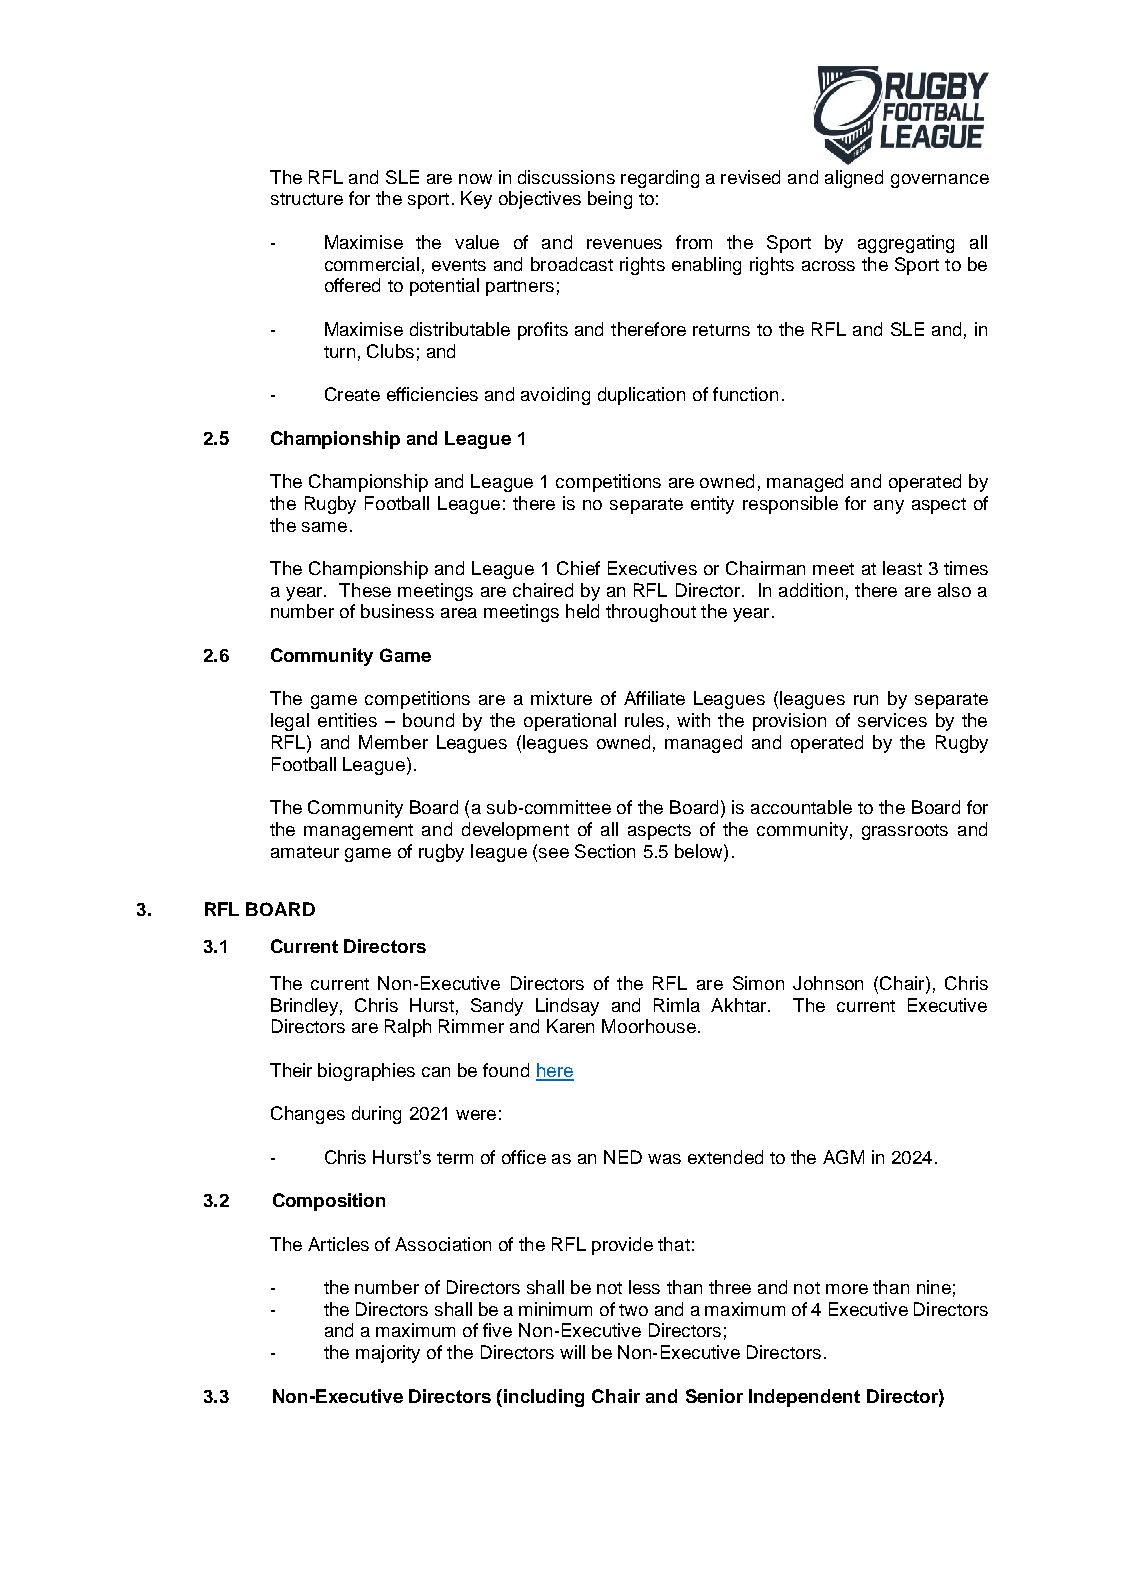 The height and width of the screenshot is (1591, 1125). What do you see at coordinates (605, 851) in the screenshot?
I see `Section` at bounding box center [605, 851].
